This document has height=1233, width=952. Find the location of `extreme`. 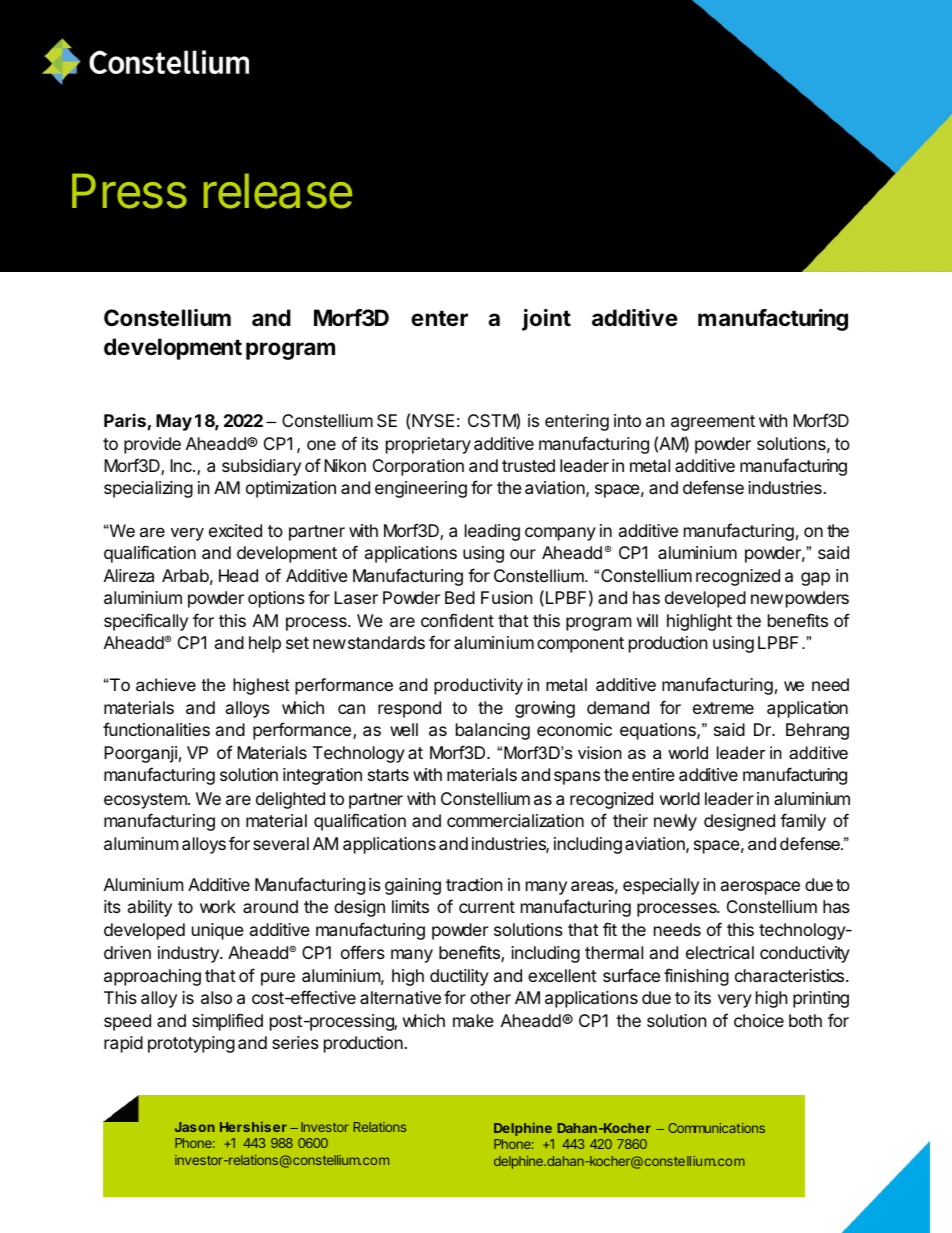

extreme is located at coordinates (723, 708).
